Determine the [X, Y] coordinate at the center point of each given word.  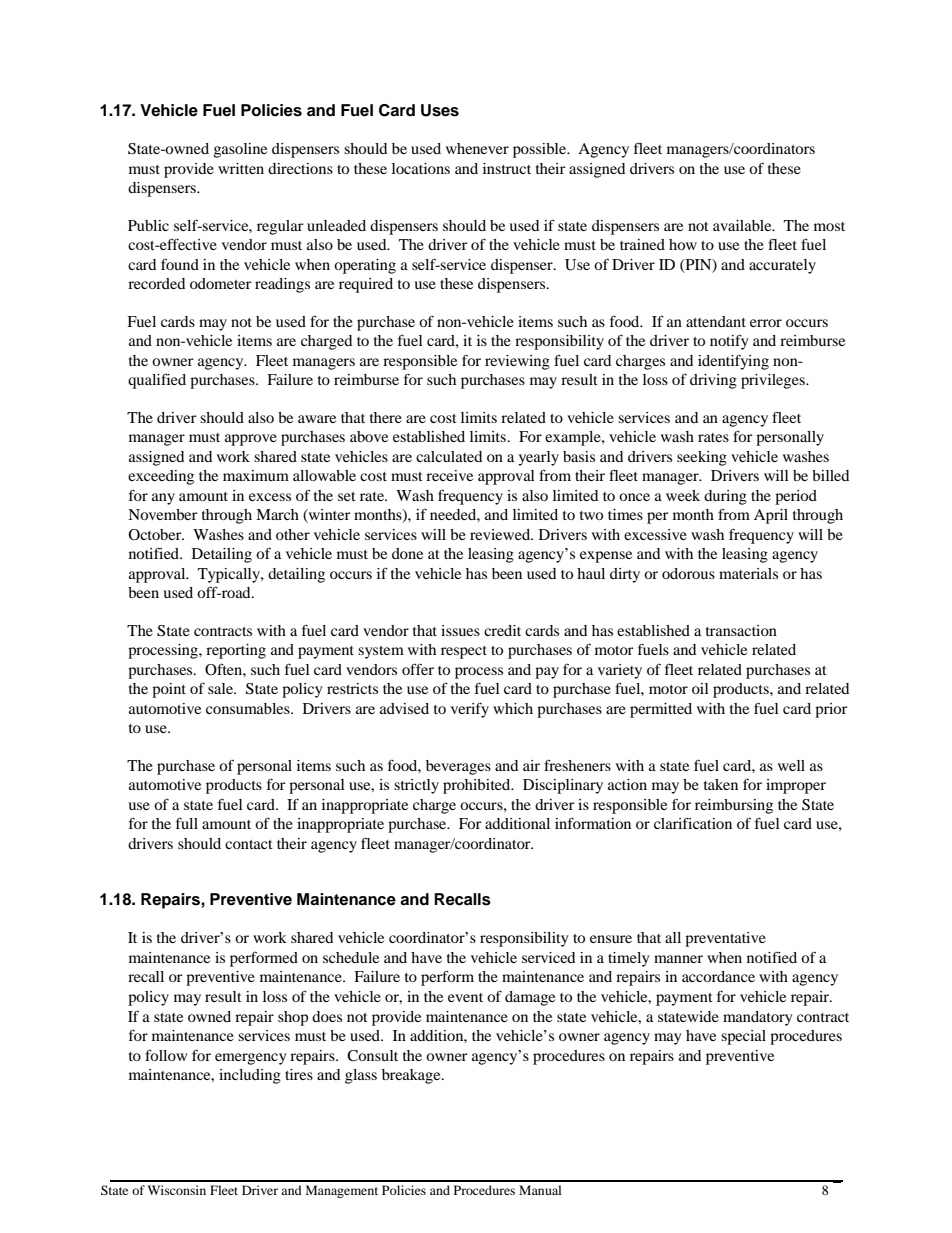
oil [700, 688]
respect [464, 652]
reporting [236, 651]
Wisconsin [176, 1190]
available [743, 225]
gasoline [240, 150]
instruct [507, 168]
